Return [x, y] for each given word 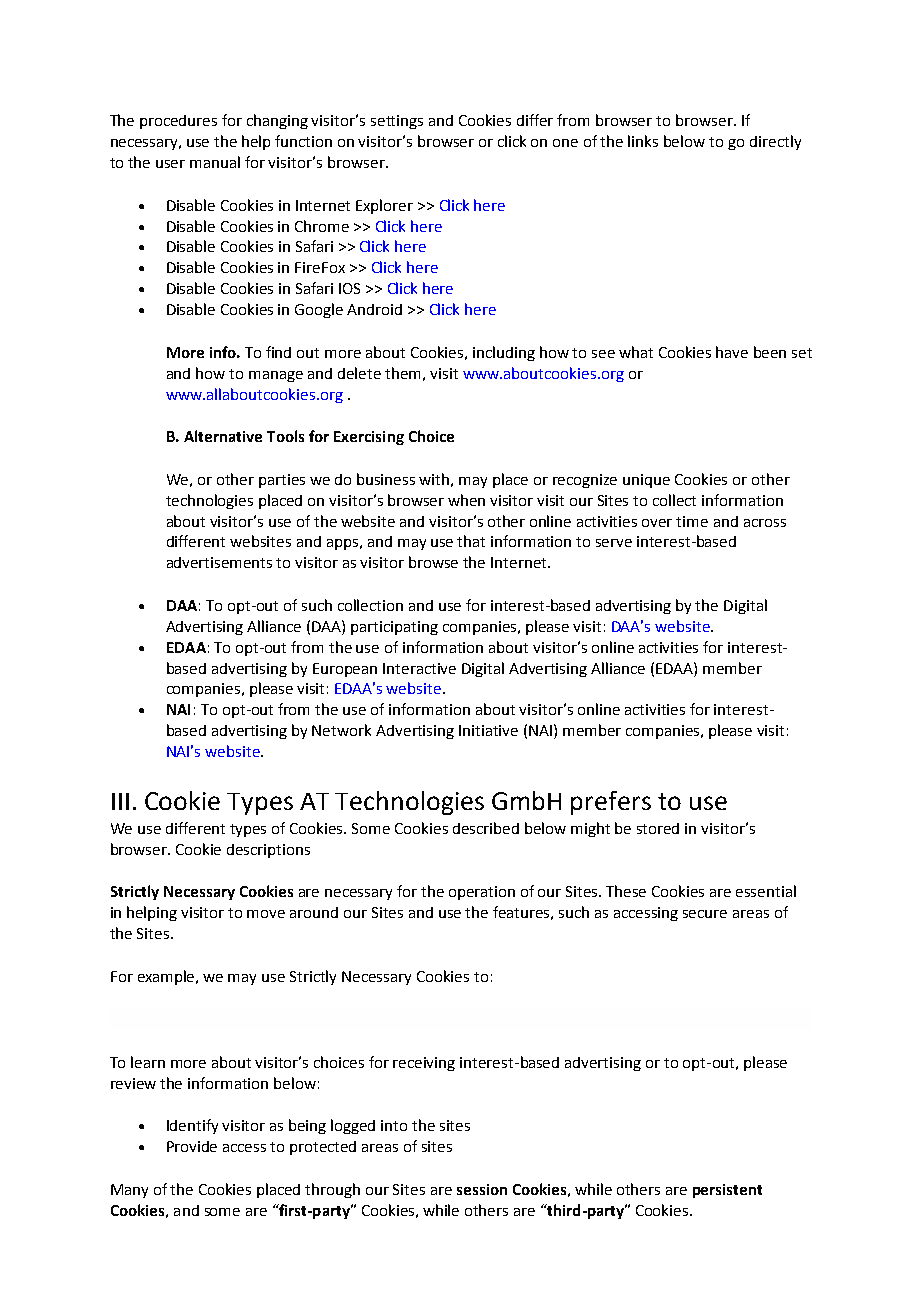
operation [482, 893]
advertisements [219, 562]
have [732, 352]
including [504, 353]
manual [215, 162]
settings [397, 122]
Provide [192, 1146]
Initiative [488, 730]
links [643, 141]
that [471, 541]
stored [658, 828]
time [692, 521]
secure [705, 914]
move [266, 914]
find [278, 352]
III [120, 801]
